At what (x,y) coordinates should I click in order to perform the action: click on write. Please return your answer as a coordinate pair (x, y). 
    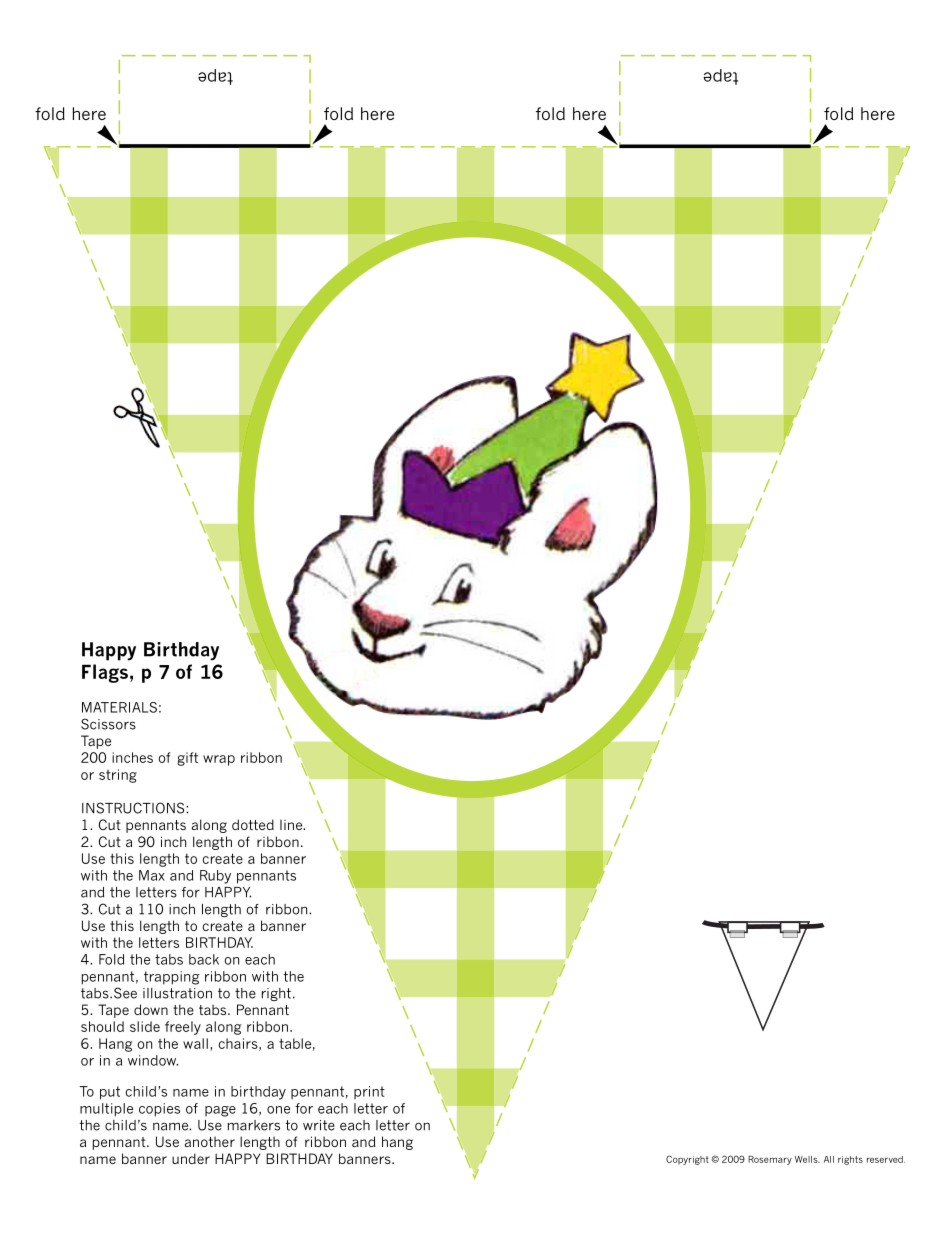
    Looking at the image, I should click on (319, 1125).
